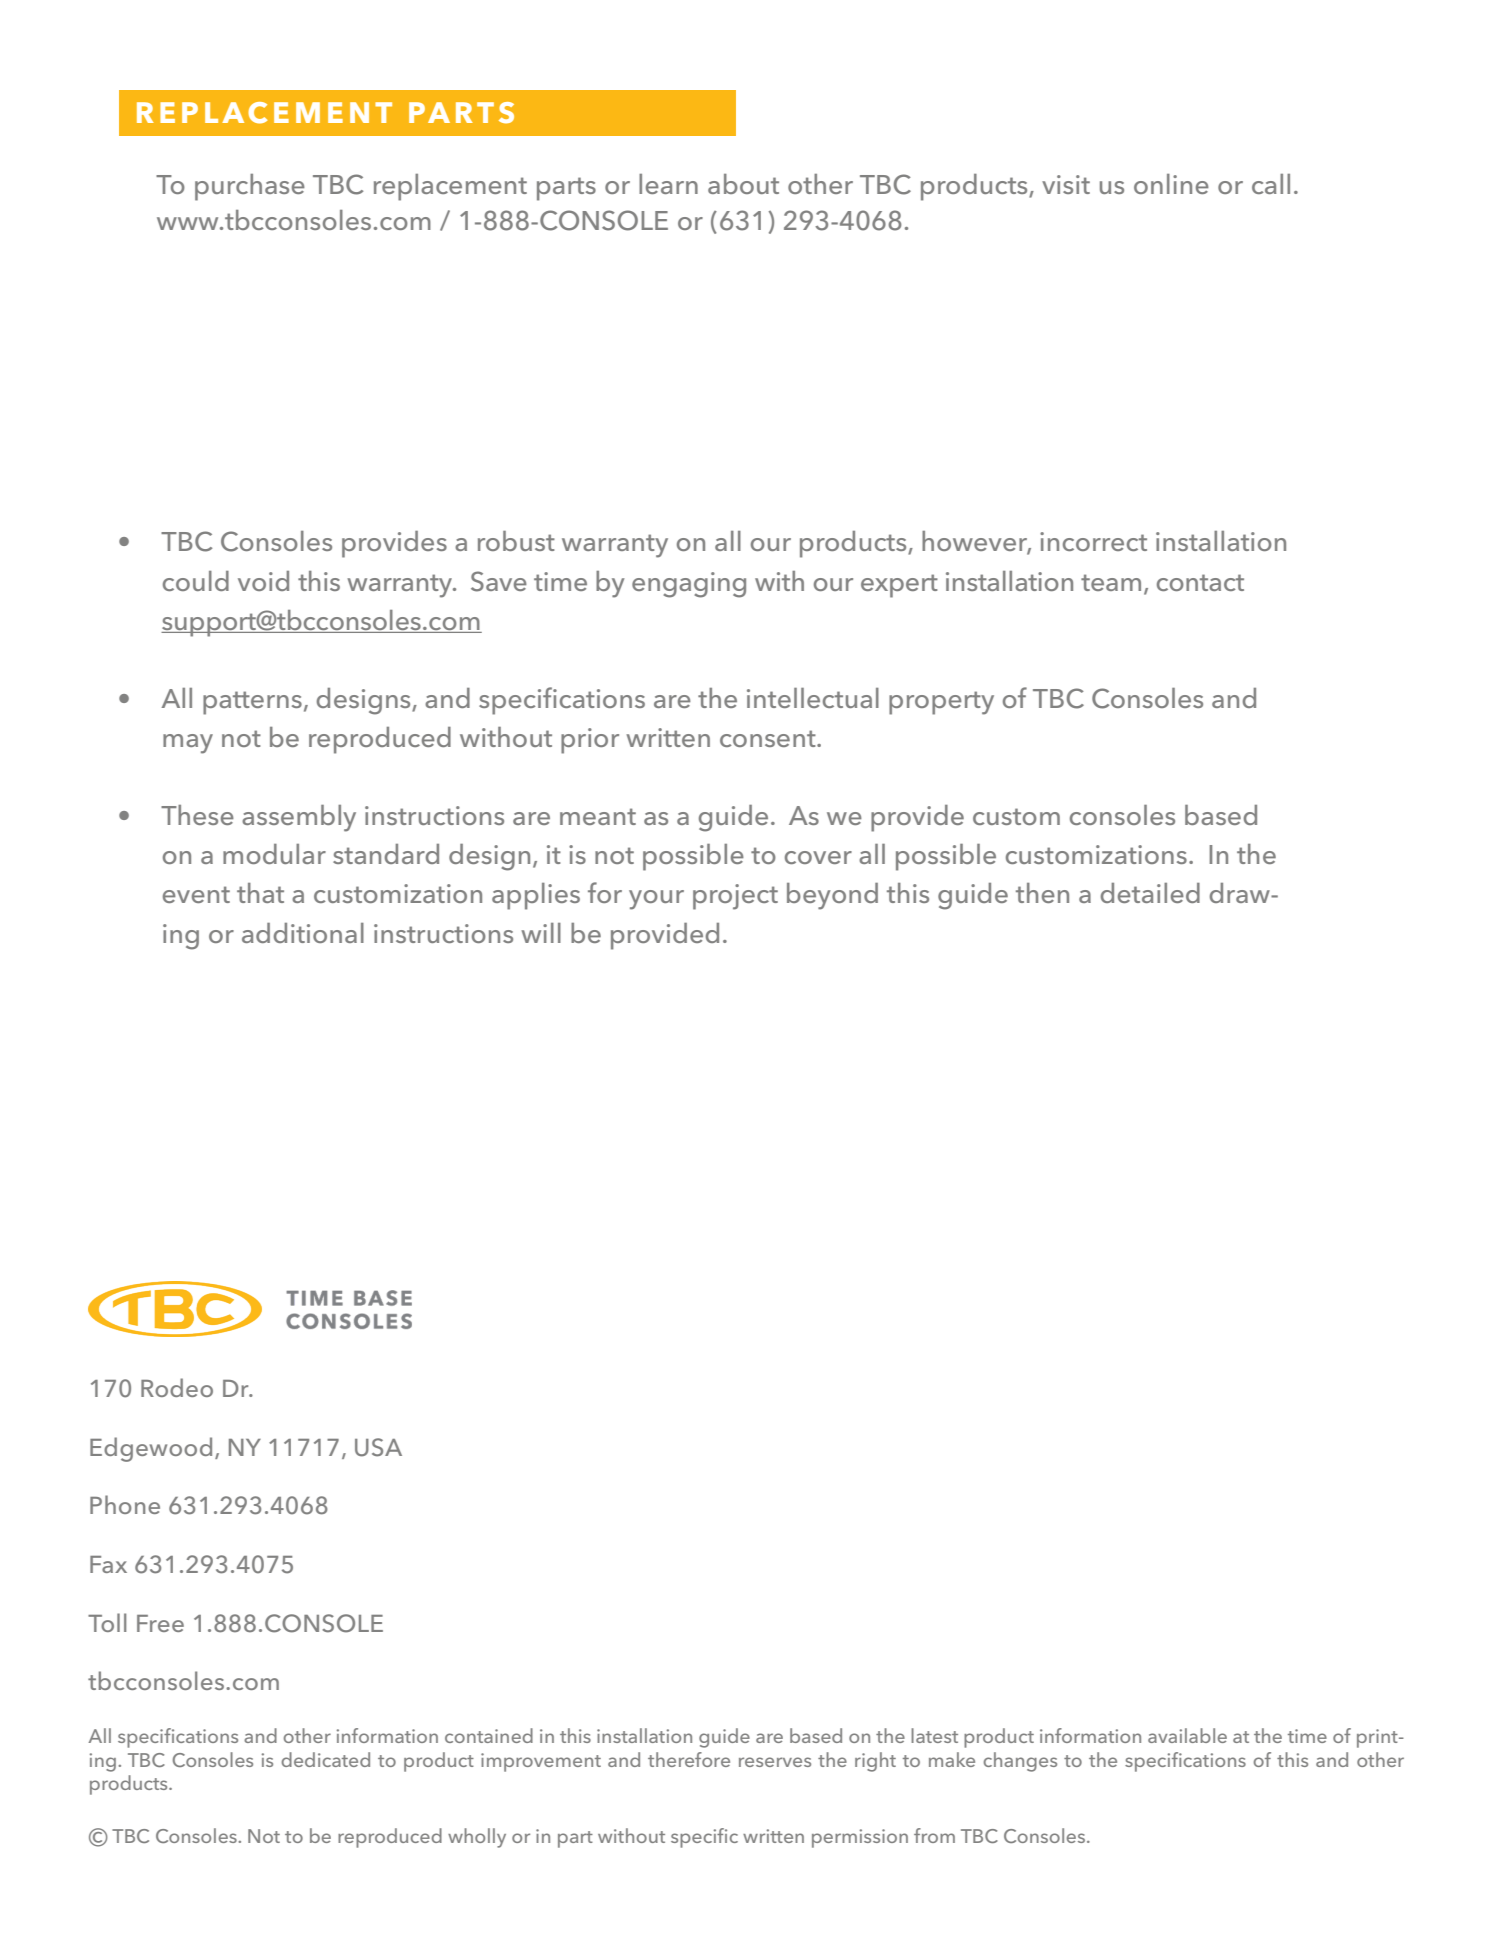 The image size is (1496, 1936). I want to click on online, so click(1171, 184).
